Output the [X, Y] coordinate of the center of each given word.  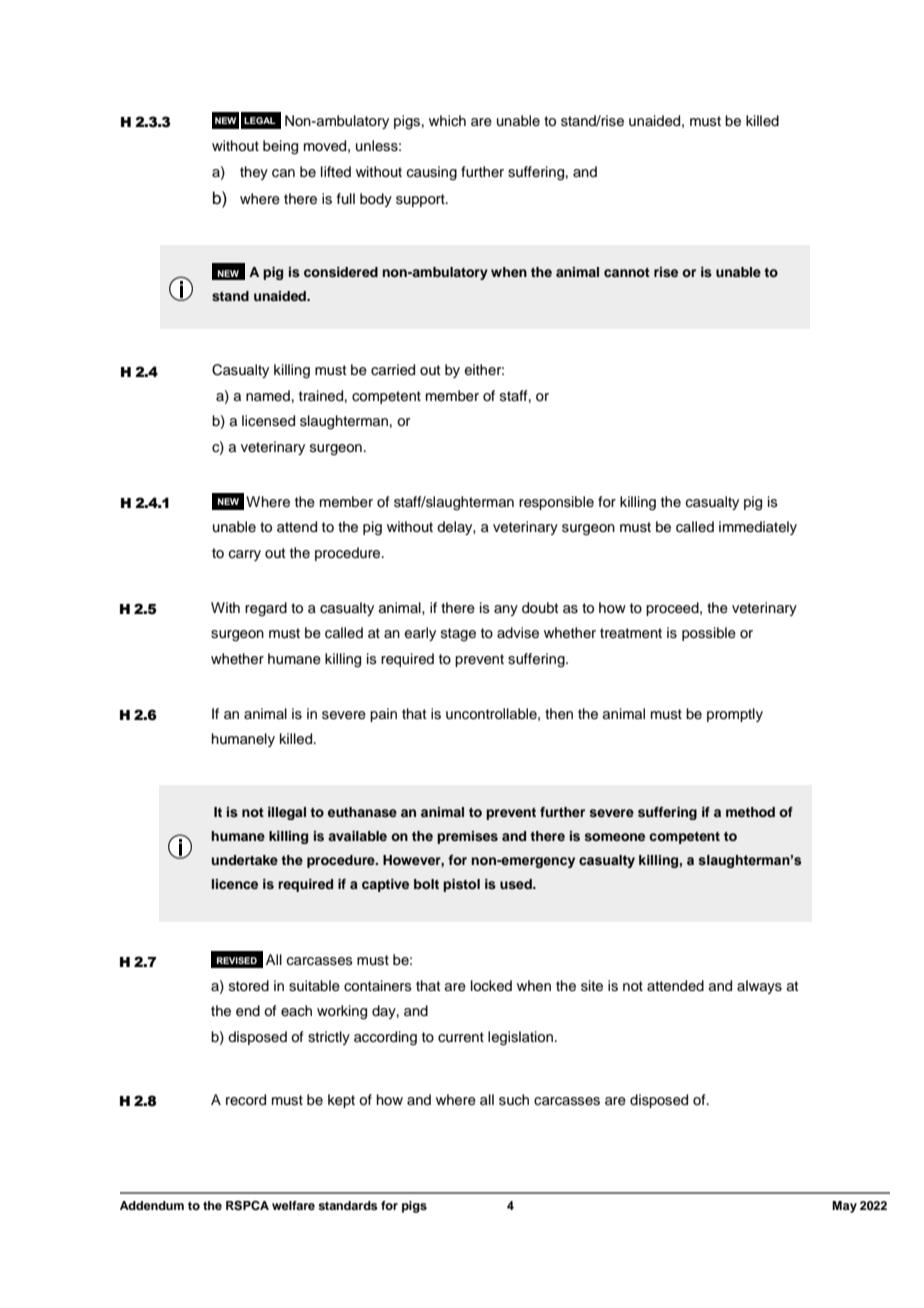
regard [266, 609]
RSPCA [247, 1206]
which [447, 120]
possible [709, 634]
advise [518, 633]
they [254, 173]
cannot [627, 272]
